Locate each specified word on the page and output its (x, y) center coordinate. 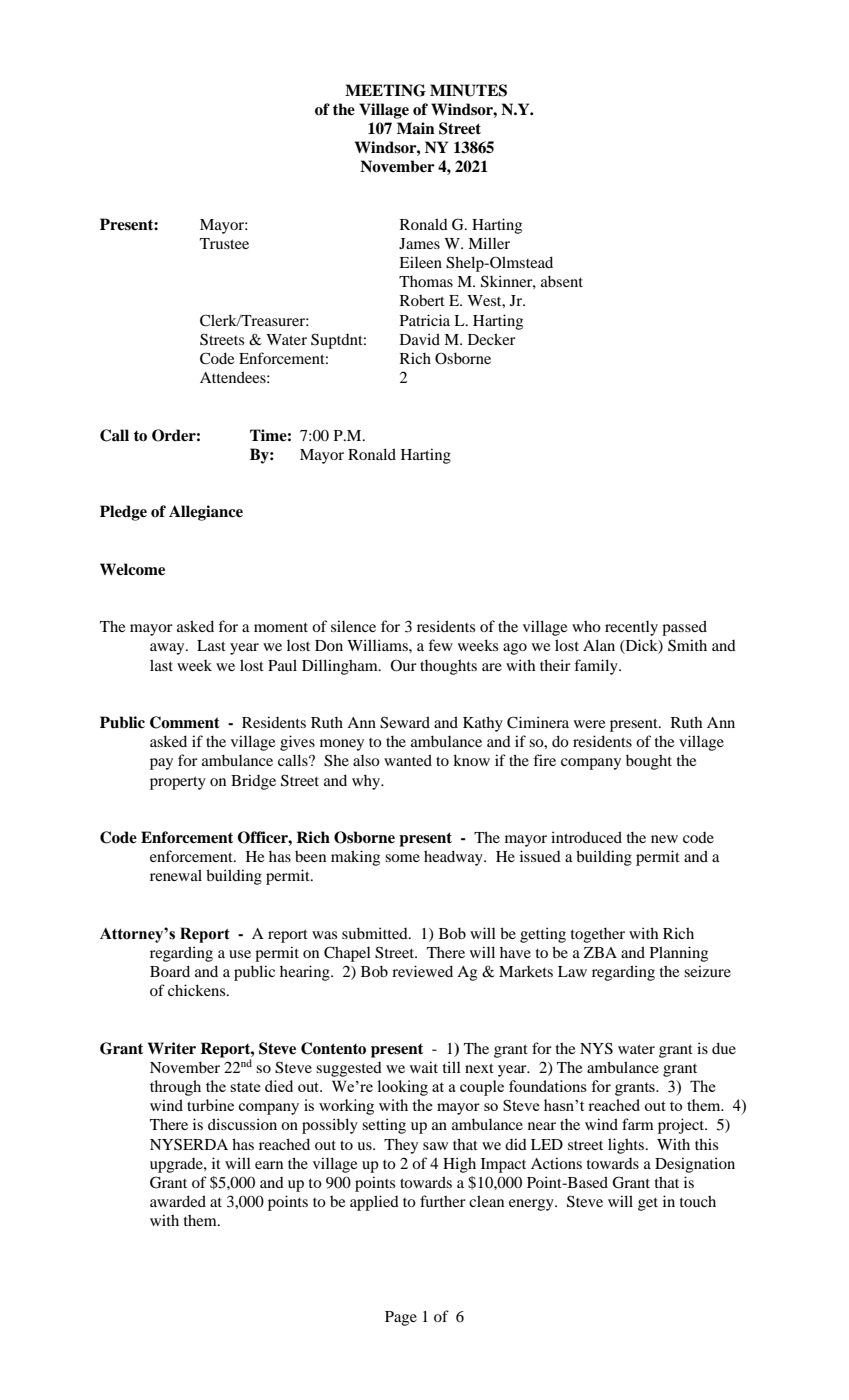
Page (401, 1318)
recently (631, 628)
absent (562, 281)
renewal (176, 875)
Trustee (224, 243)
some (402, 858)
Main (416, 128)
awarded (178, 1201)
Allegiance (206, 513)
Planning (679, 954)
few (440, 645)
